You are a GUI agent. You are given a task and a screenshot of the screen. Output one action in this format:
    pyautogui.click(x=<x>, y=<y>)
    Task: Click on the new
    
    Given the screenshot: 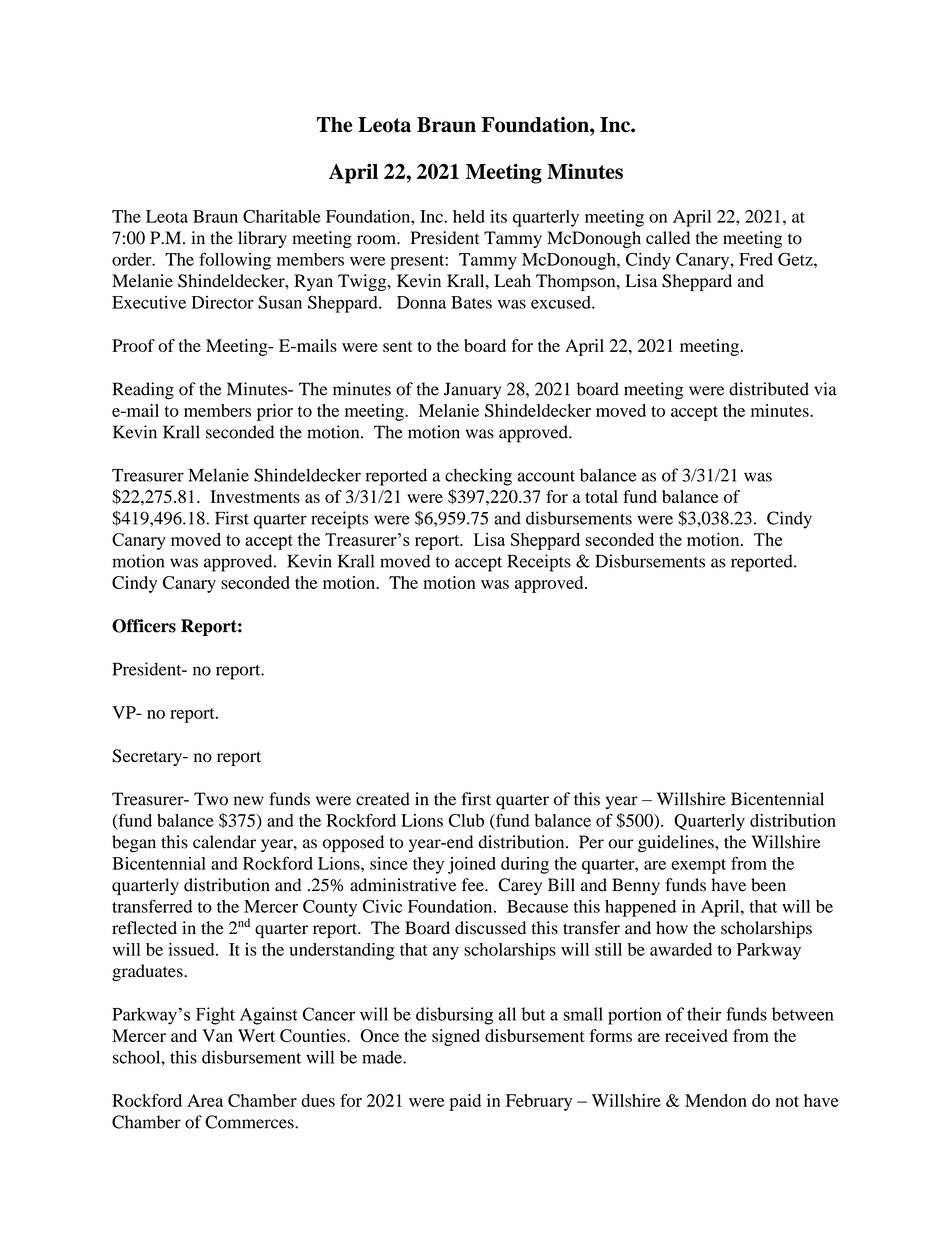 What is the action you would take?
    pyautogui.click(x=249, y=801)
